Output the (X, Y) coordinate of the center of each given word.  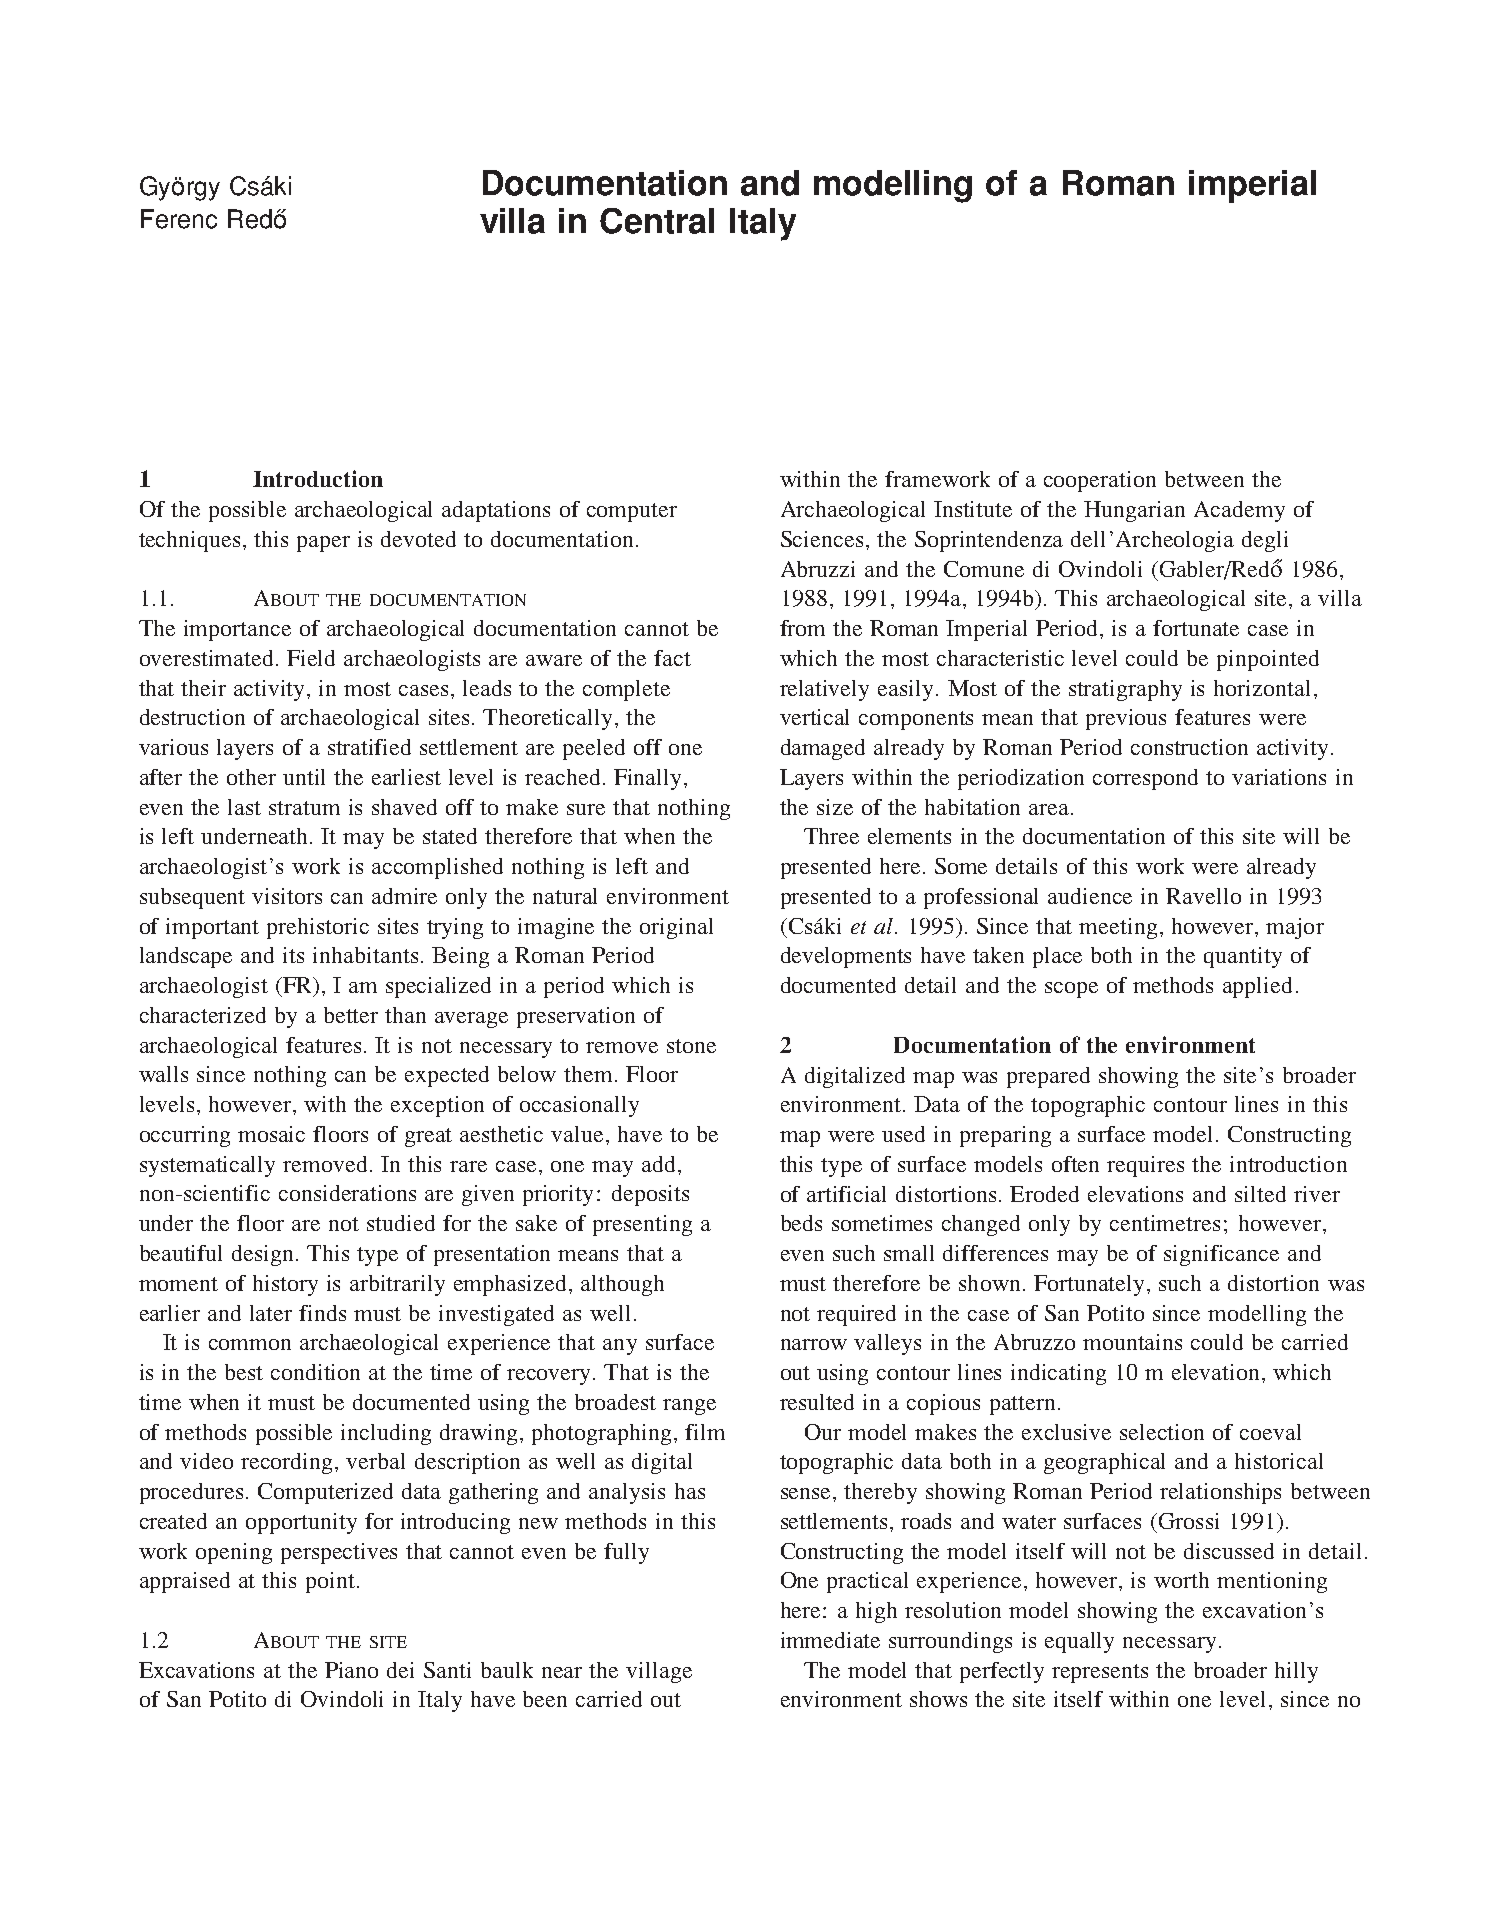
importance (237, 630)
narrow (814, 1344)
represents (1100, 1673)
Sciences (822, 539)
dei (400, 1670)
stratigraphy (1125, 690)
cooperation (1100, 481)
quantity (1243, 957)
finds (322, 1313)
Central (657, 221)
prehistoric (318, 928)
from (802, 628)
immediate (830, 1640)
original (676, 928)
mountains (1132, 1342)
